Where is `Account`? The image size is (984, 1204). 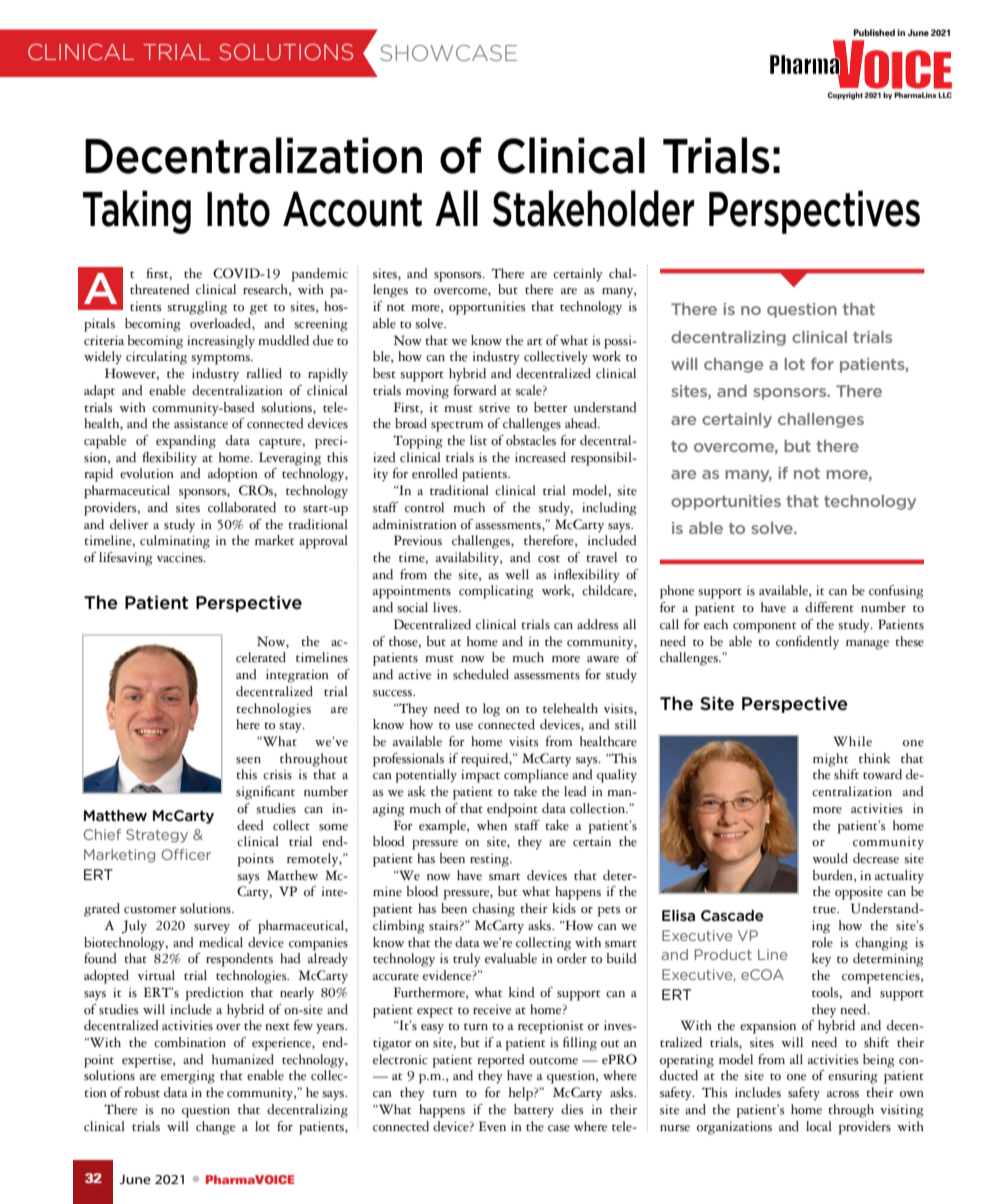
Account is located at coordinates (352, 209).
